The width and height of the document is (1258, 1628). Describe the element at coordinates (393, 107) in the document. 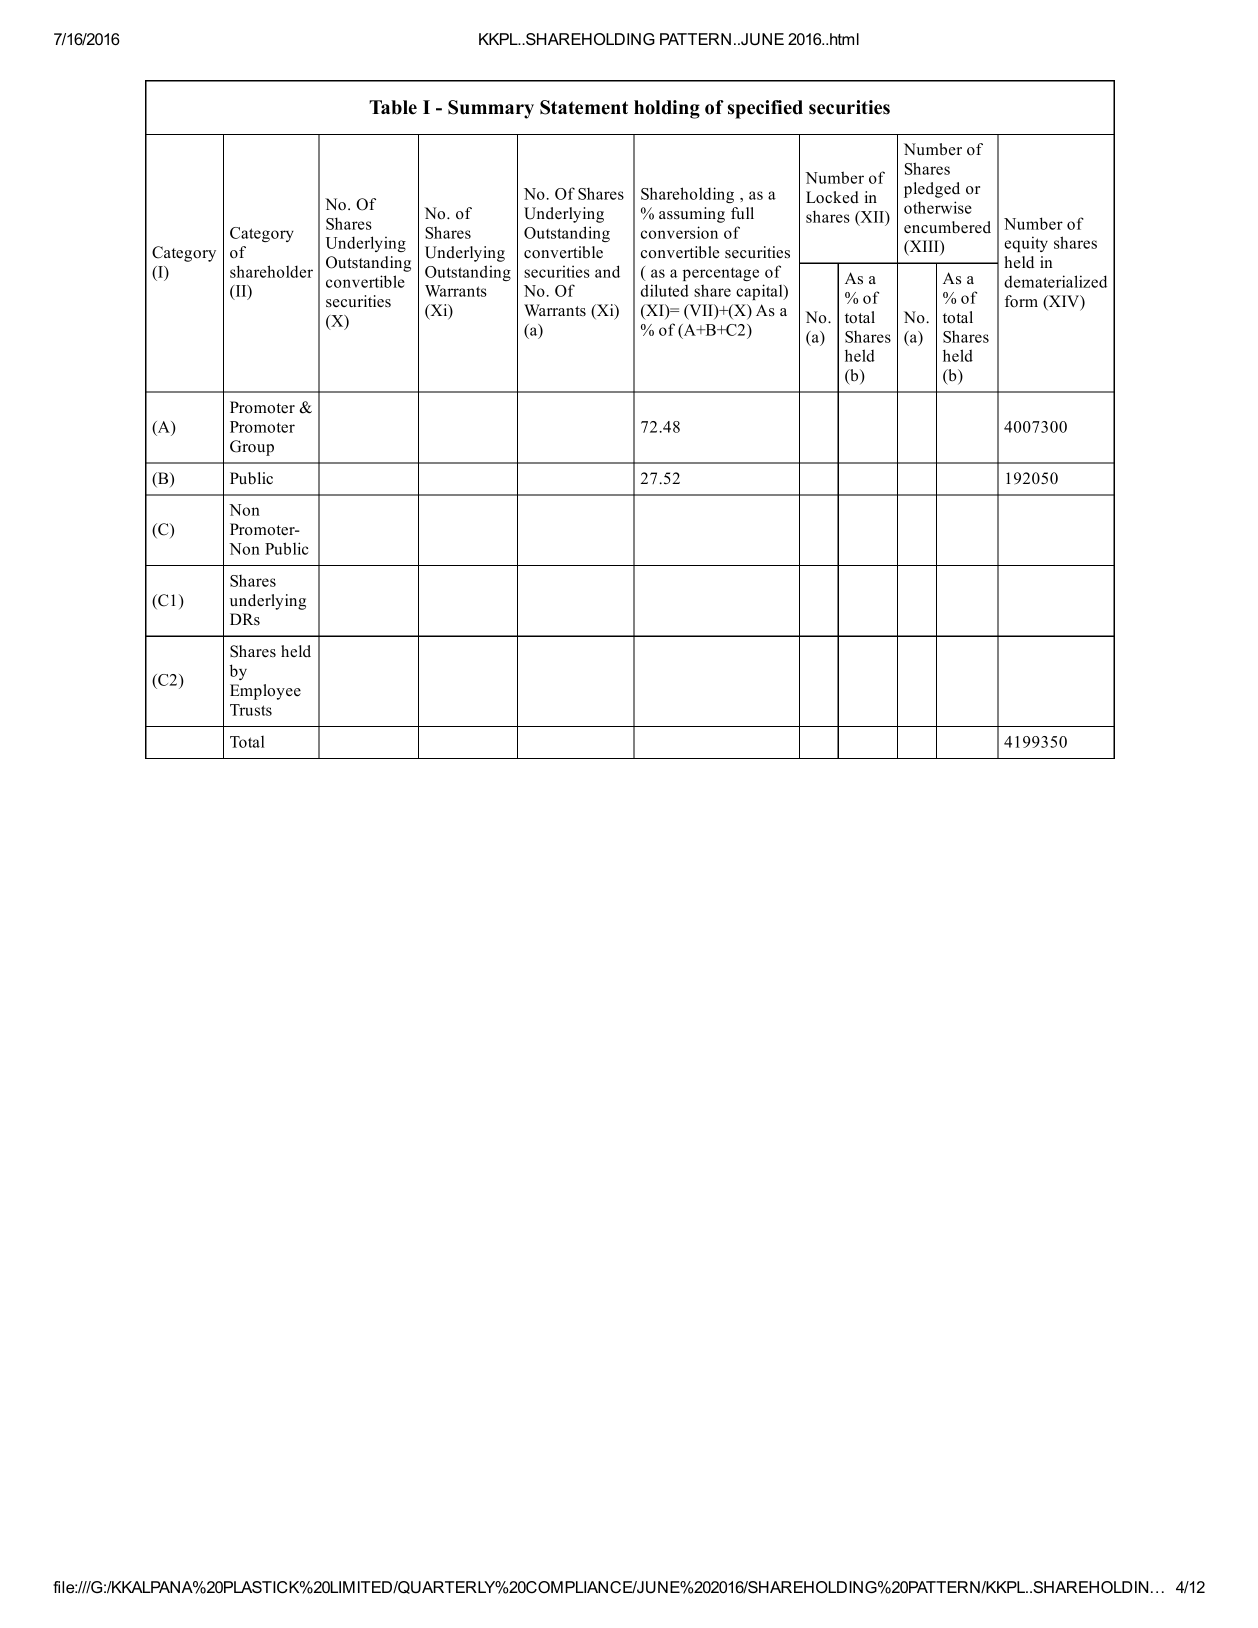

I see `Table` at that location.
